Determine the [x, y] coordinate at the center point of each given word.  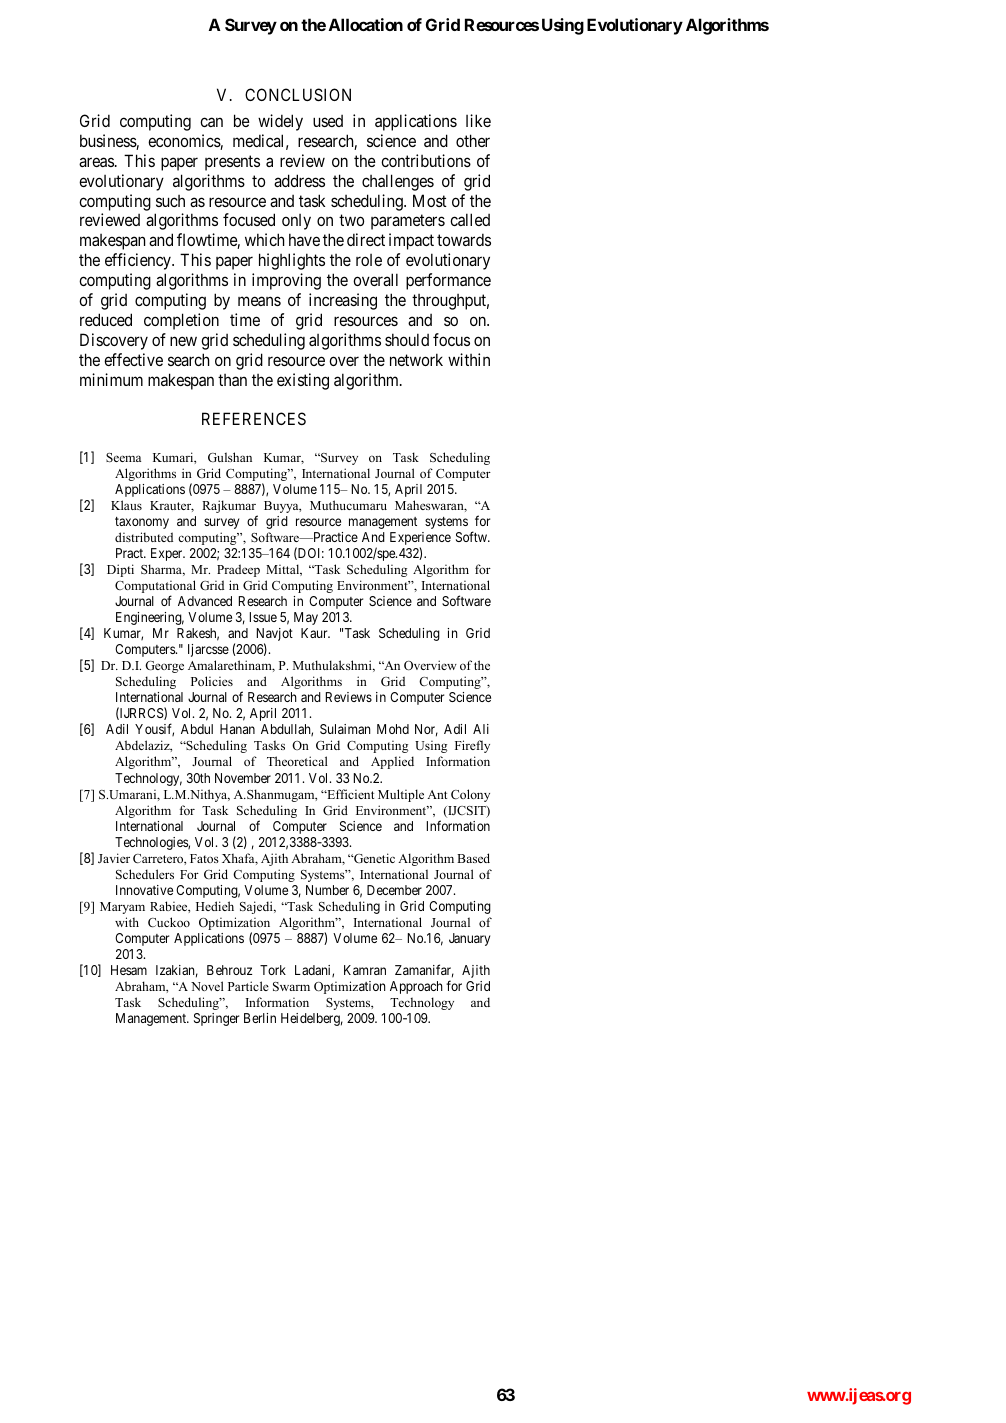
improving [286, 281]
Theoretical [297, 761]
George [164, 667]
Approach [416, 987]
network [416, 359]
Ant [437, 794]
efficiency [139, 261]
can [211, 122]
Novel [207, 986]
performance [448, 281]
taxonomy [142, 523]
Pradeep [238, 570]
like [478, 120]
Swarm [291, 986]
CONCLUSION [298, 94]
